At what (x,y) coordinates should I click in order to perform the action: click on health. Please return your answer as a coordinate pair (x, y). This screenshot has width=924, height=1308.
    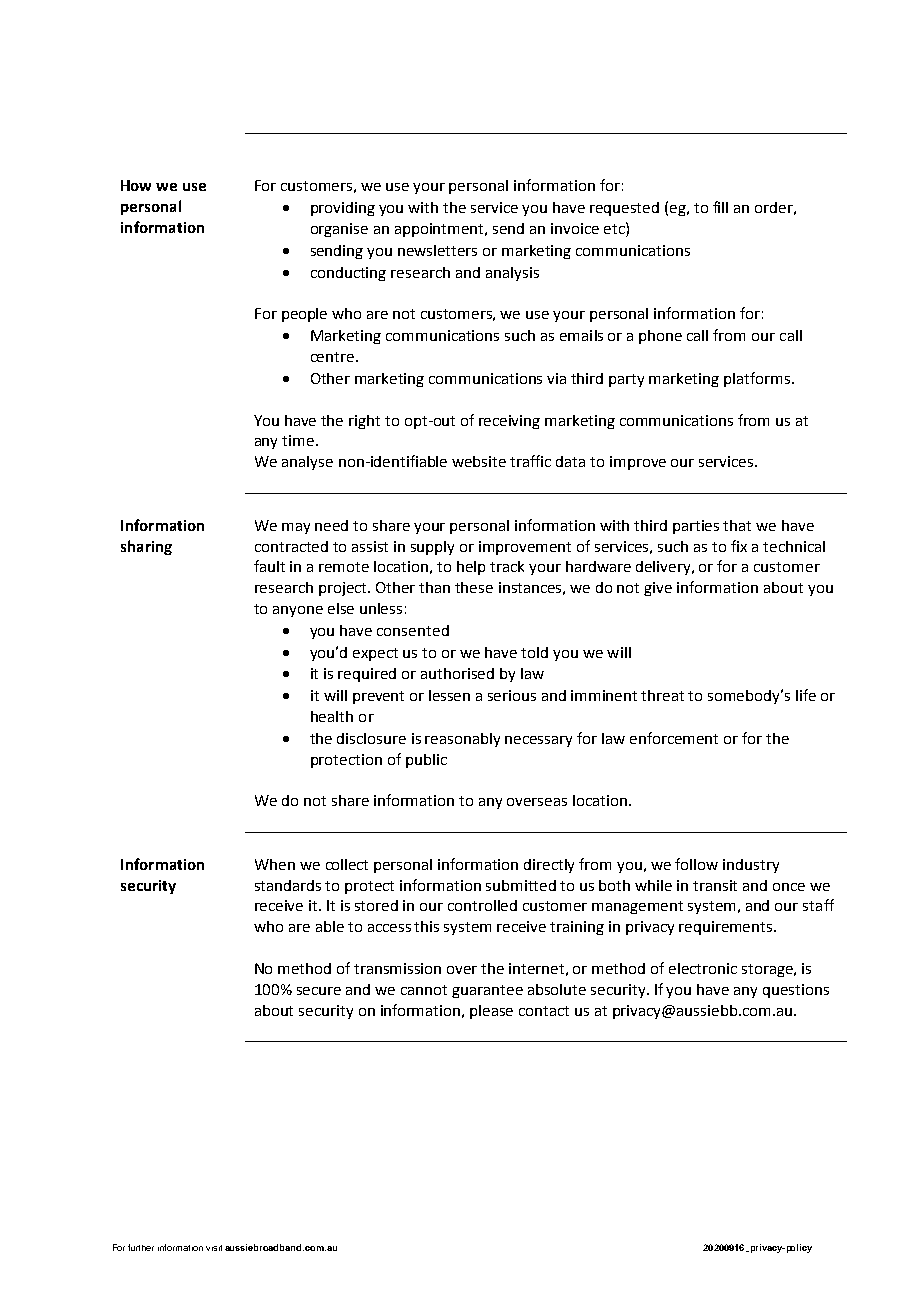
    Looking at the image, I should click on (332, 716).
